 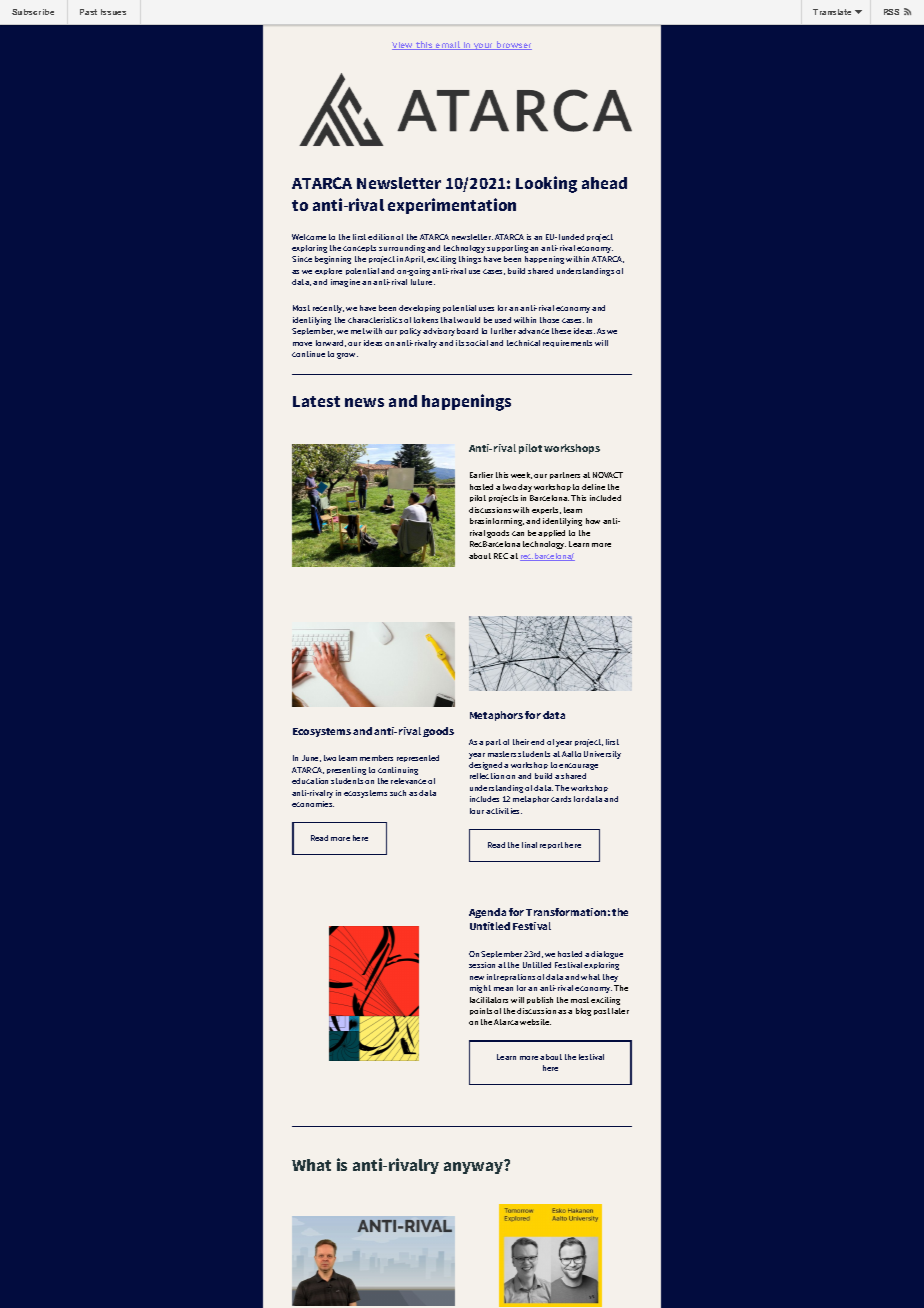 What do you see at coordinates (448, 45) in the screenshot?
I see `email` at bounding box center [448, 45].
